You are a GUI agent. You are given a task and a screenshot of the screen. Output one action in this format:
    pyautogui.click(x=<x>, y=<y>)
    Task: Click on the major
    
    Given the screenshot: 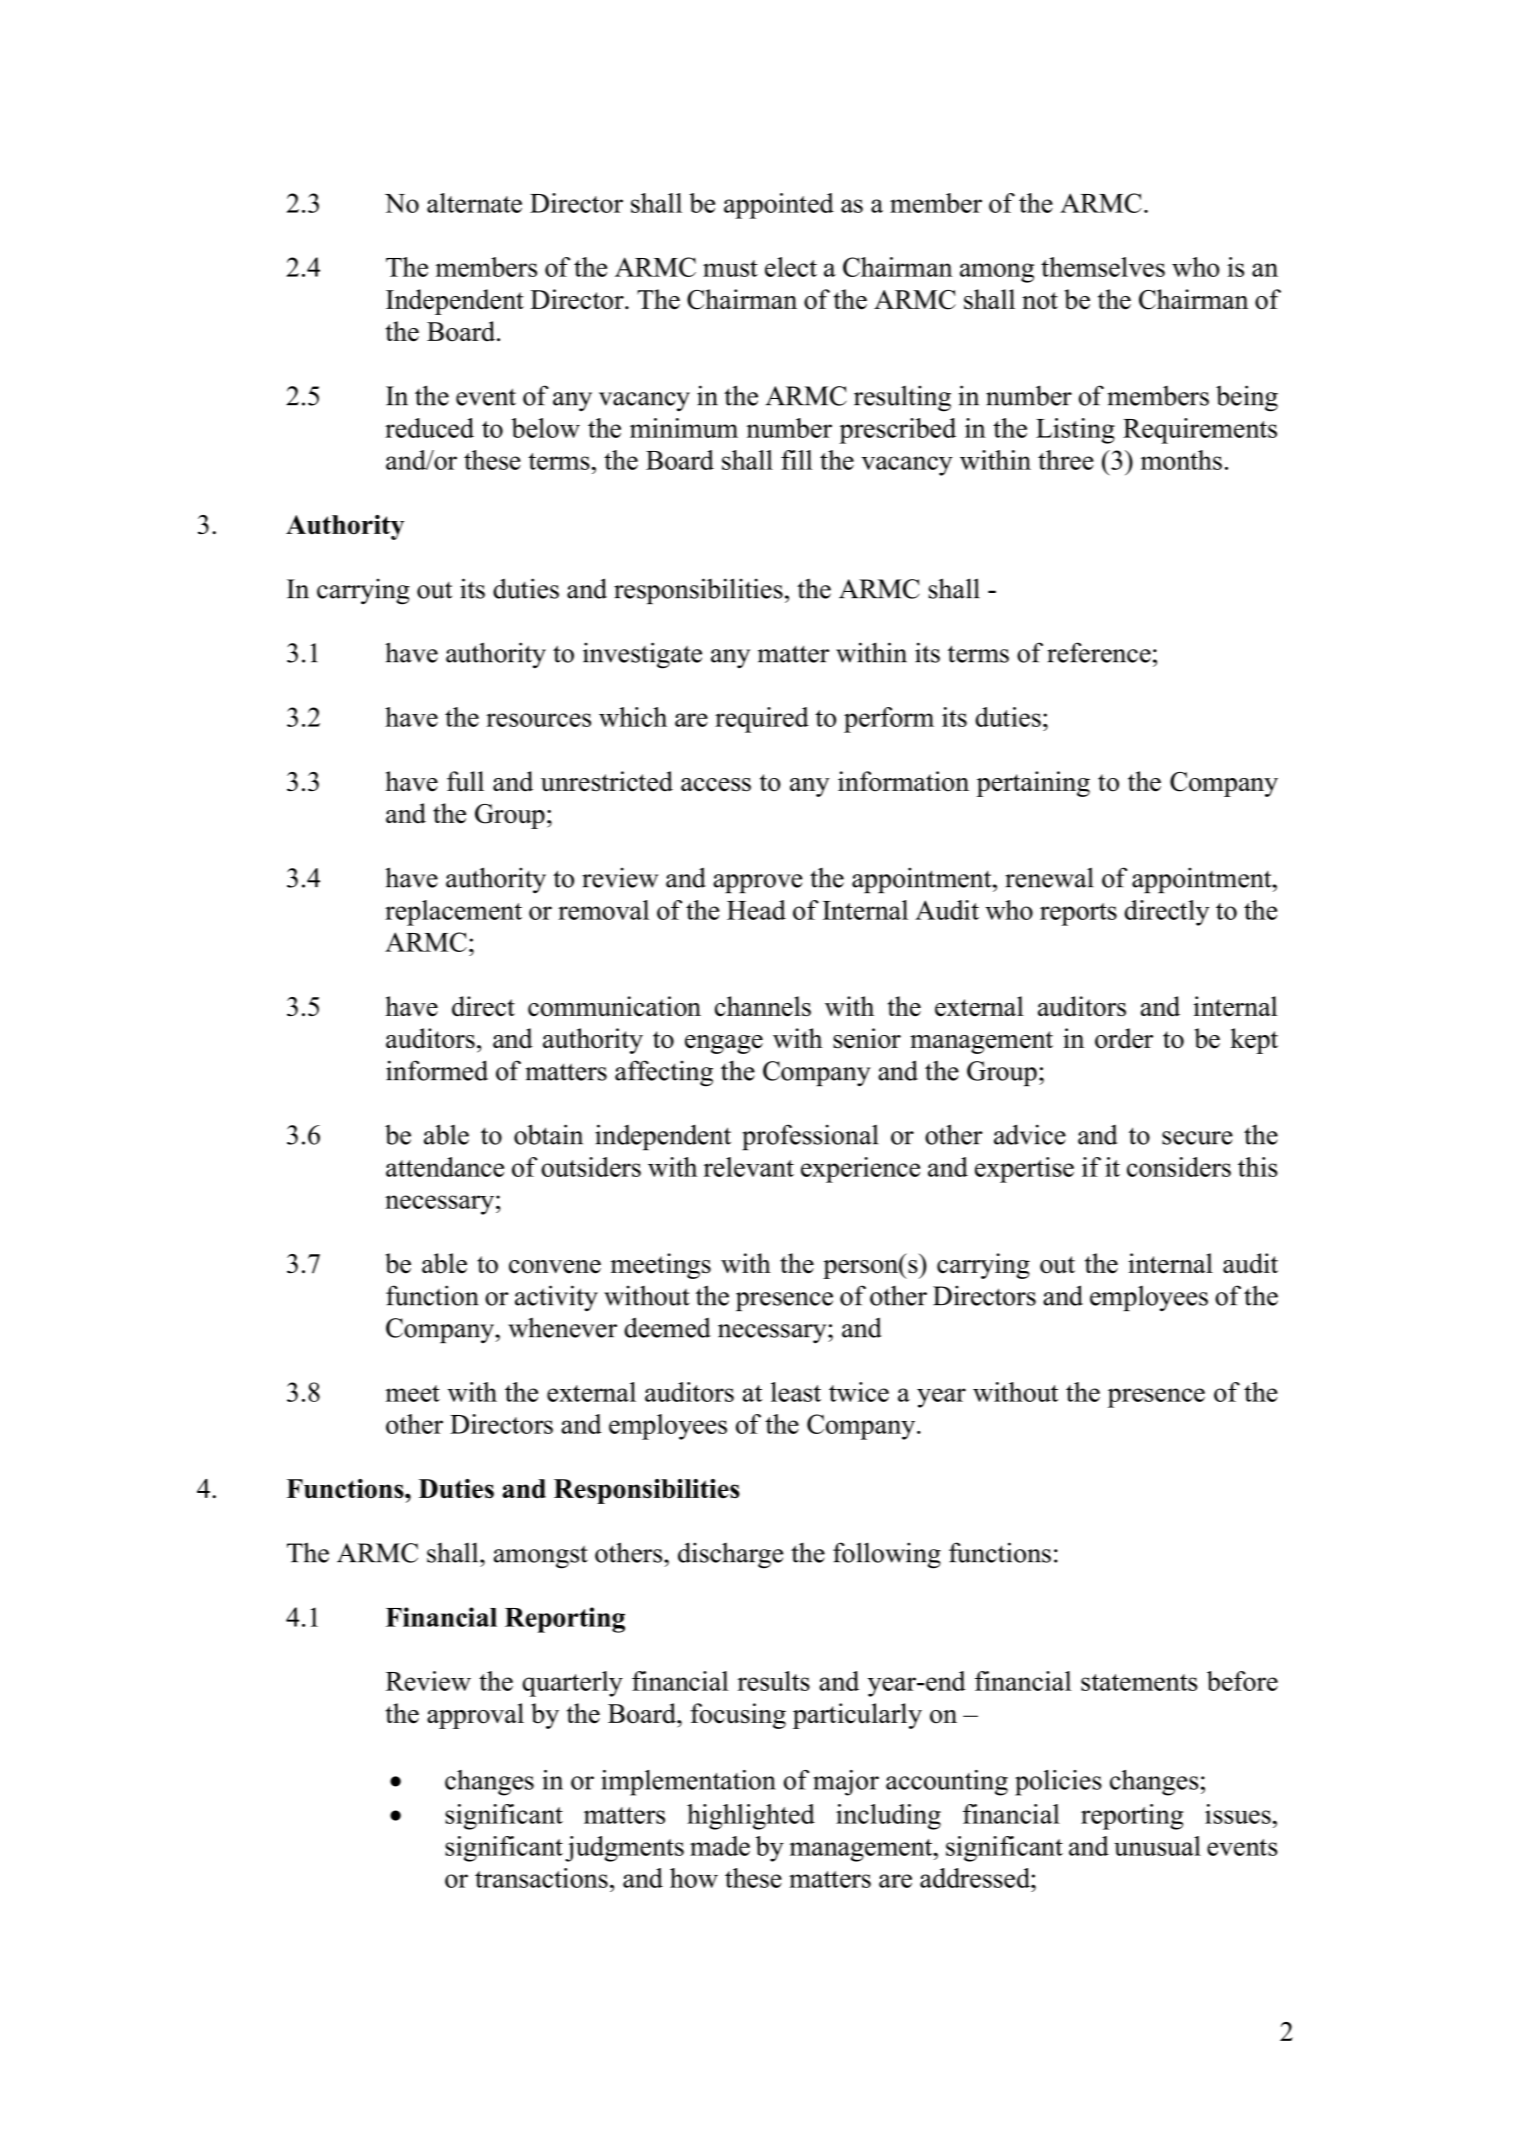 What is the action you would take?
    pyautogui.click(x=846, y=1783)
